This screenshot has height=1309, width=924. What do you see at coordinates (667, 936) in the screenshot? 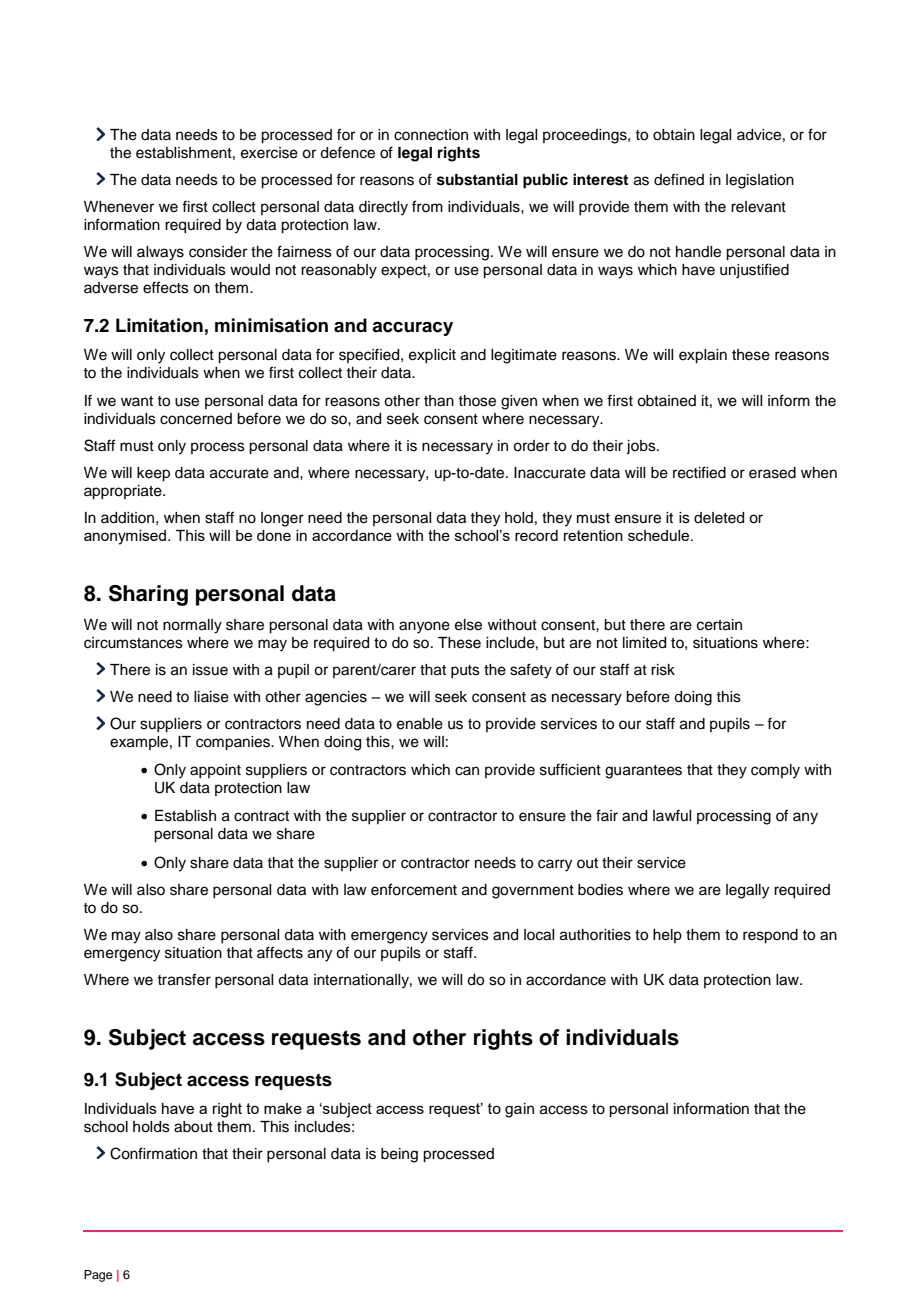
I see `help` at bounding box center [667, 936].
